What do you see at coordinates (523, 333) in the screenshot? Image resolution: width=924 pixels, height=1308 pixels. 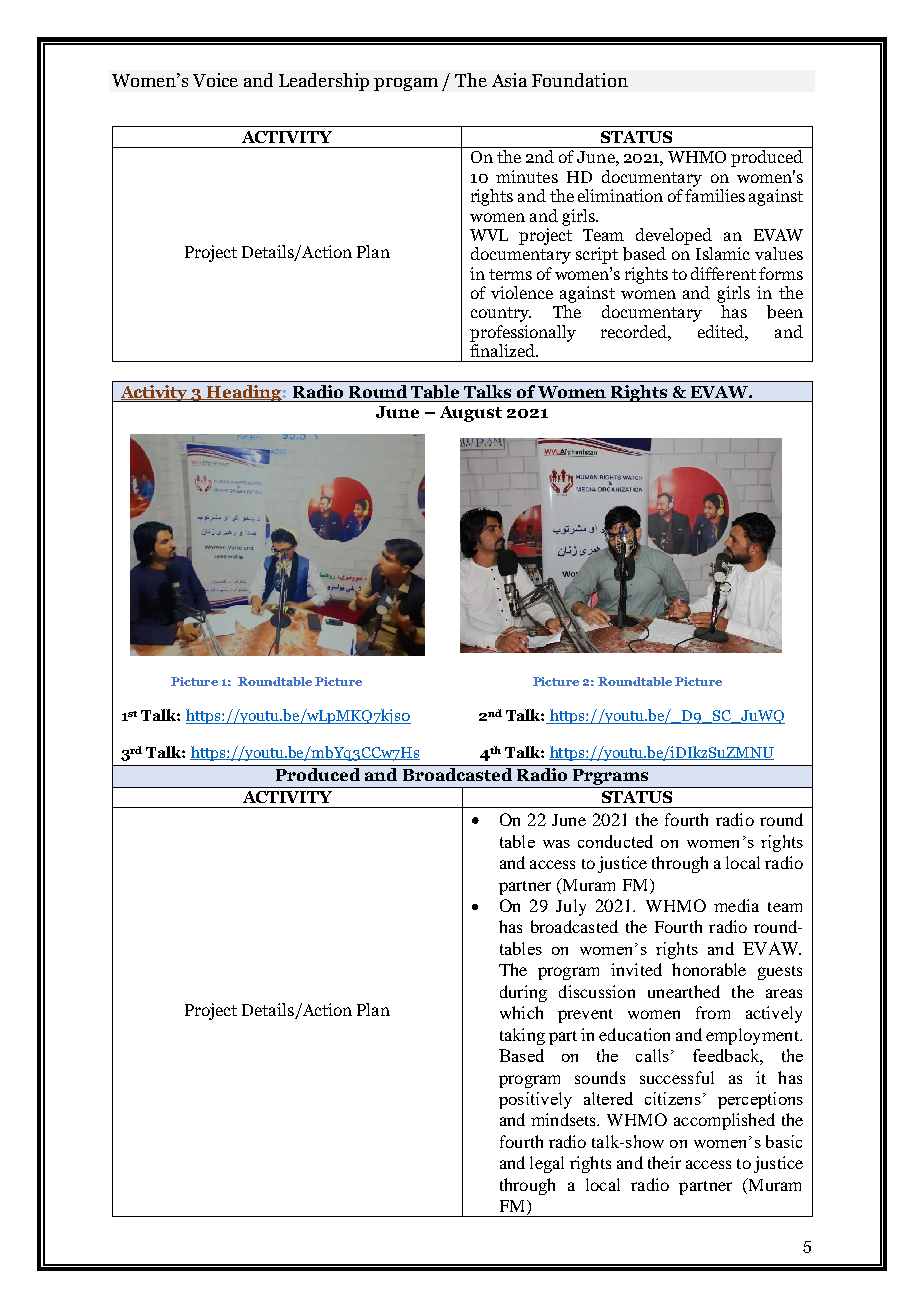 I see `professionally` at bounding box center [523, 333].
